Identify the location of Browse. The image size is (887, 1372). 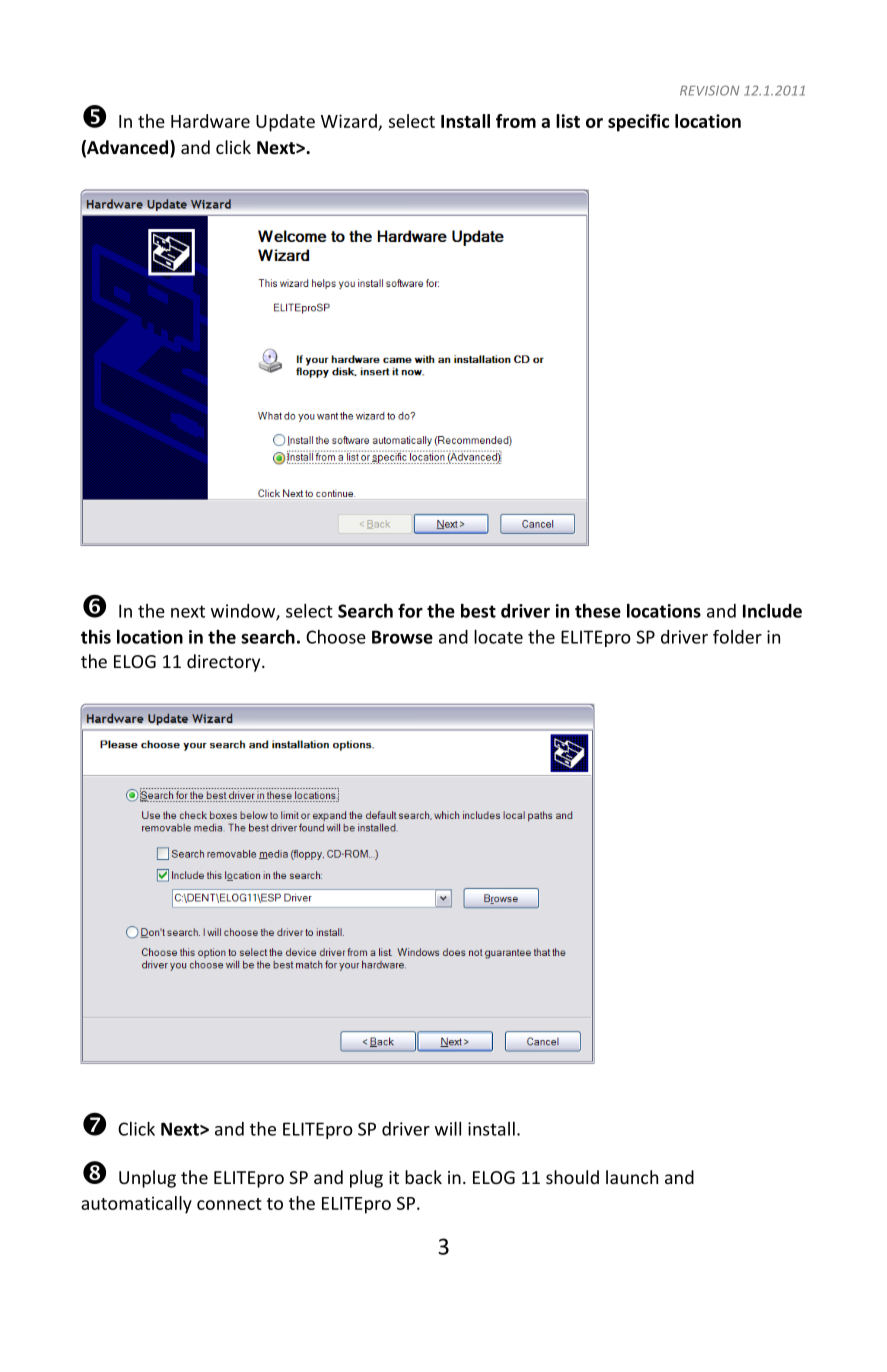
(402, 637).
